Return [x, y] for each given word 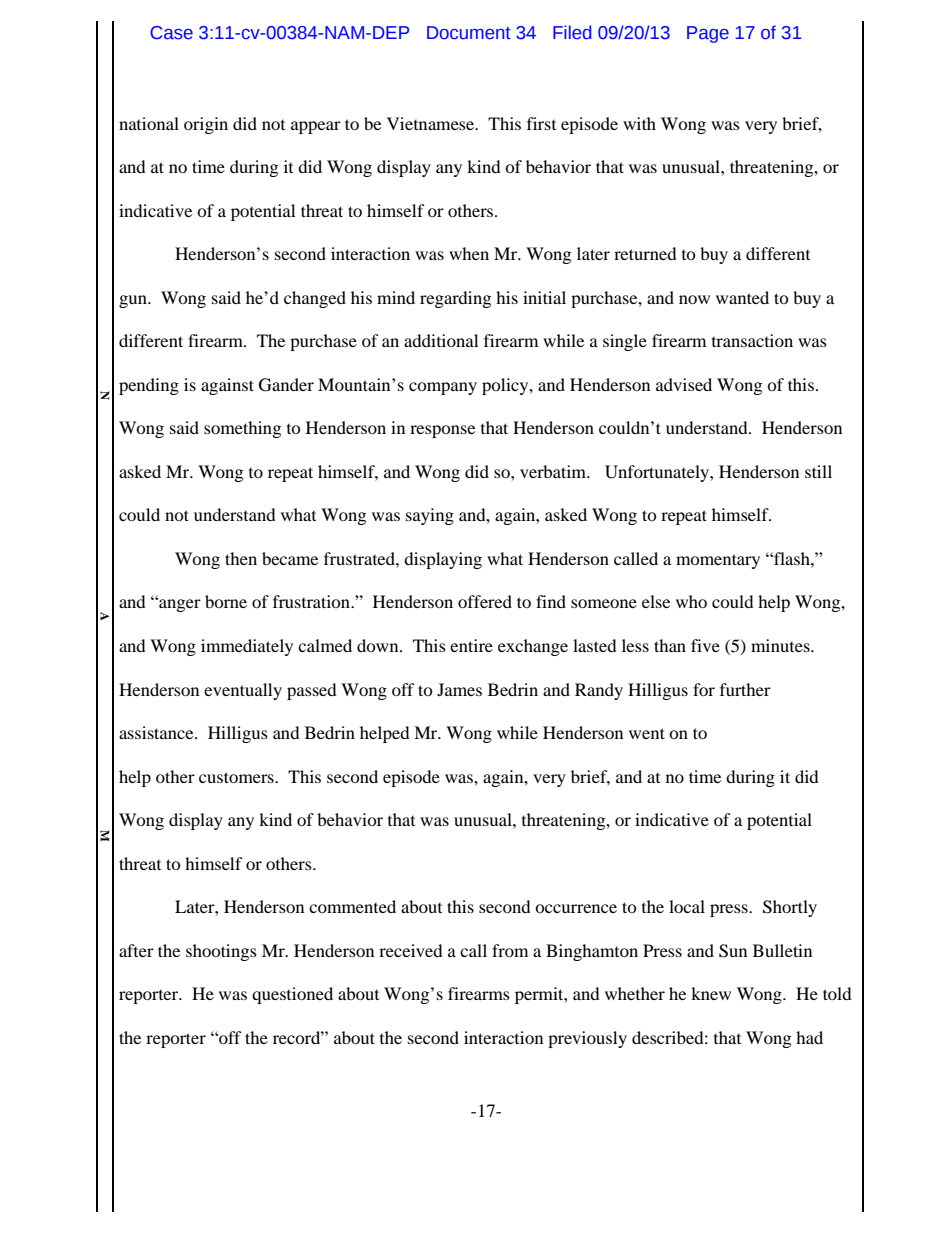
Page [708, 34]
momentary [718, 561]
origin [206, 125]
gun [134, 301]
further [745, 689]
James [459, 689]
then [241, 558]
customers [237, 777]
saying [430, 516]
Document [469, 33]
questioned [292, 995]
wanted [742, 297]
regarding [455, 299]
